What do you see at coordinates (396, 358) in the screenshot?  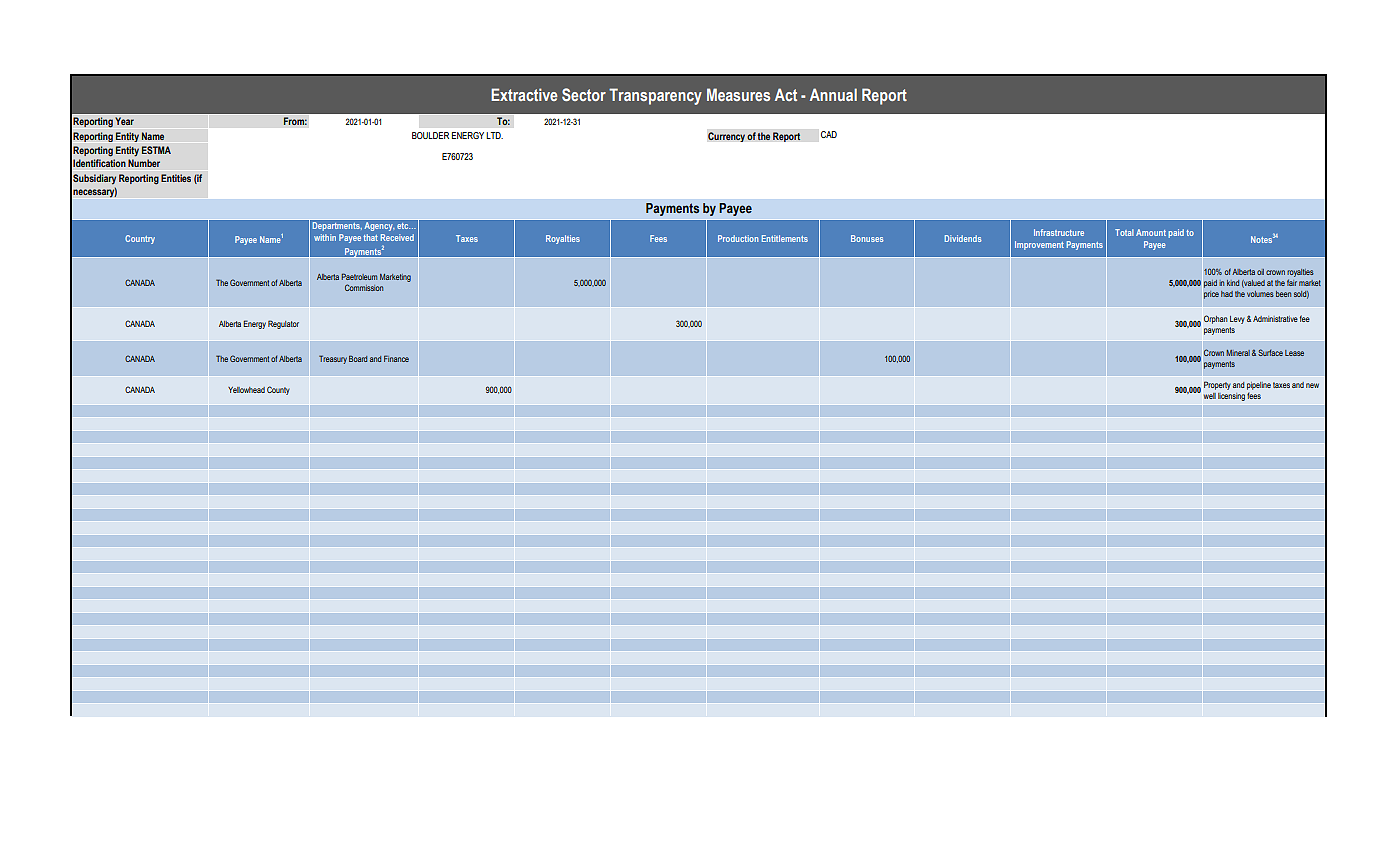 I see `Finance` at bounding box center [396, 358].
